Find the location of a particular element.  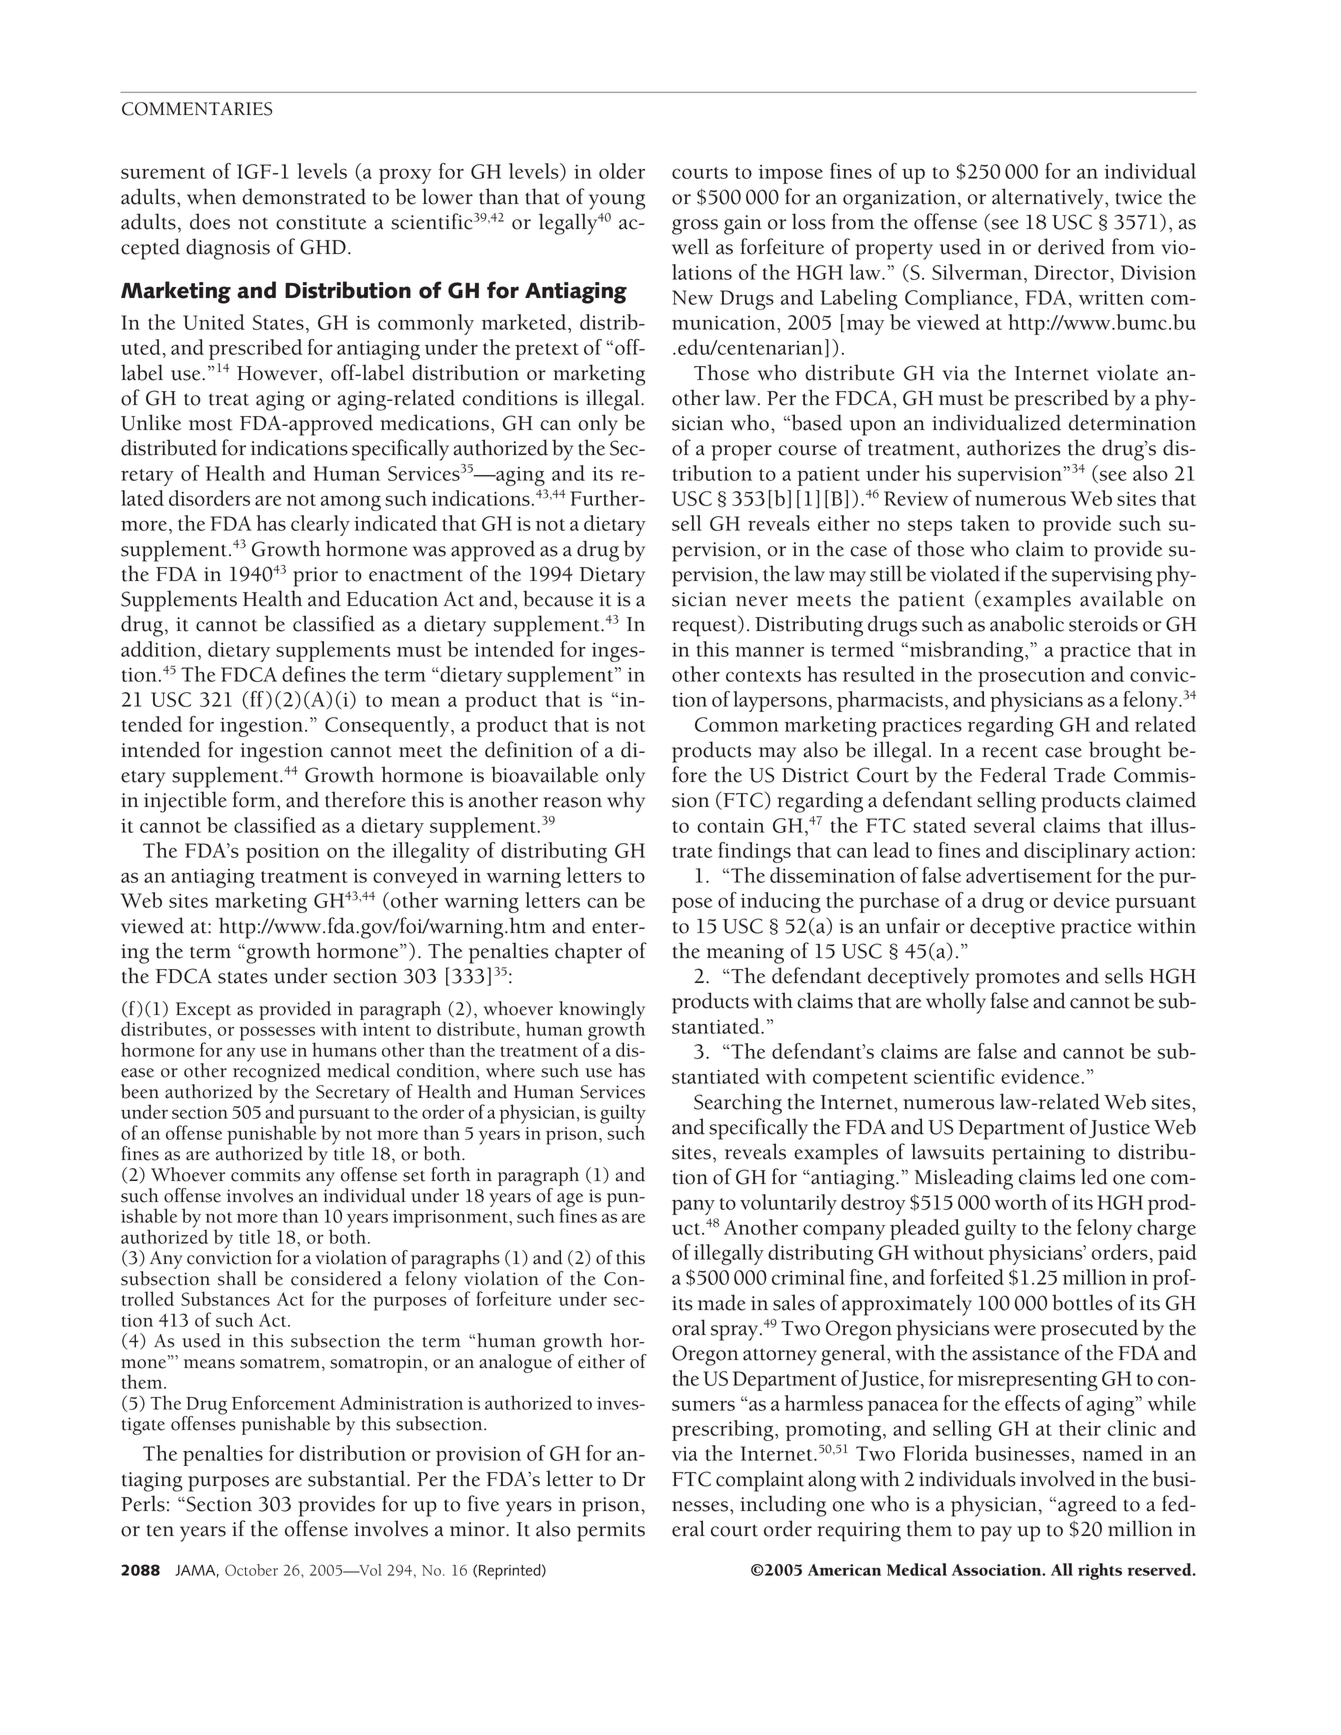

oral is located at coordinates (689, 1327).
